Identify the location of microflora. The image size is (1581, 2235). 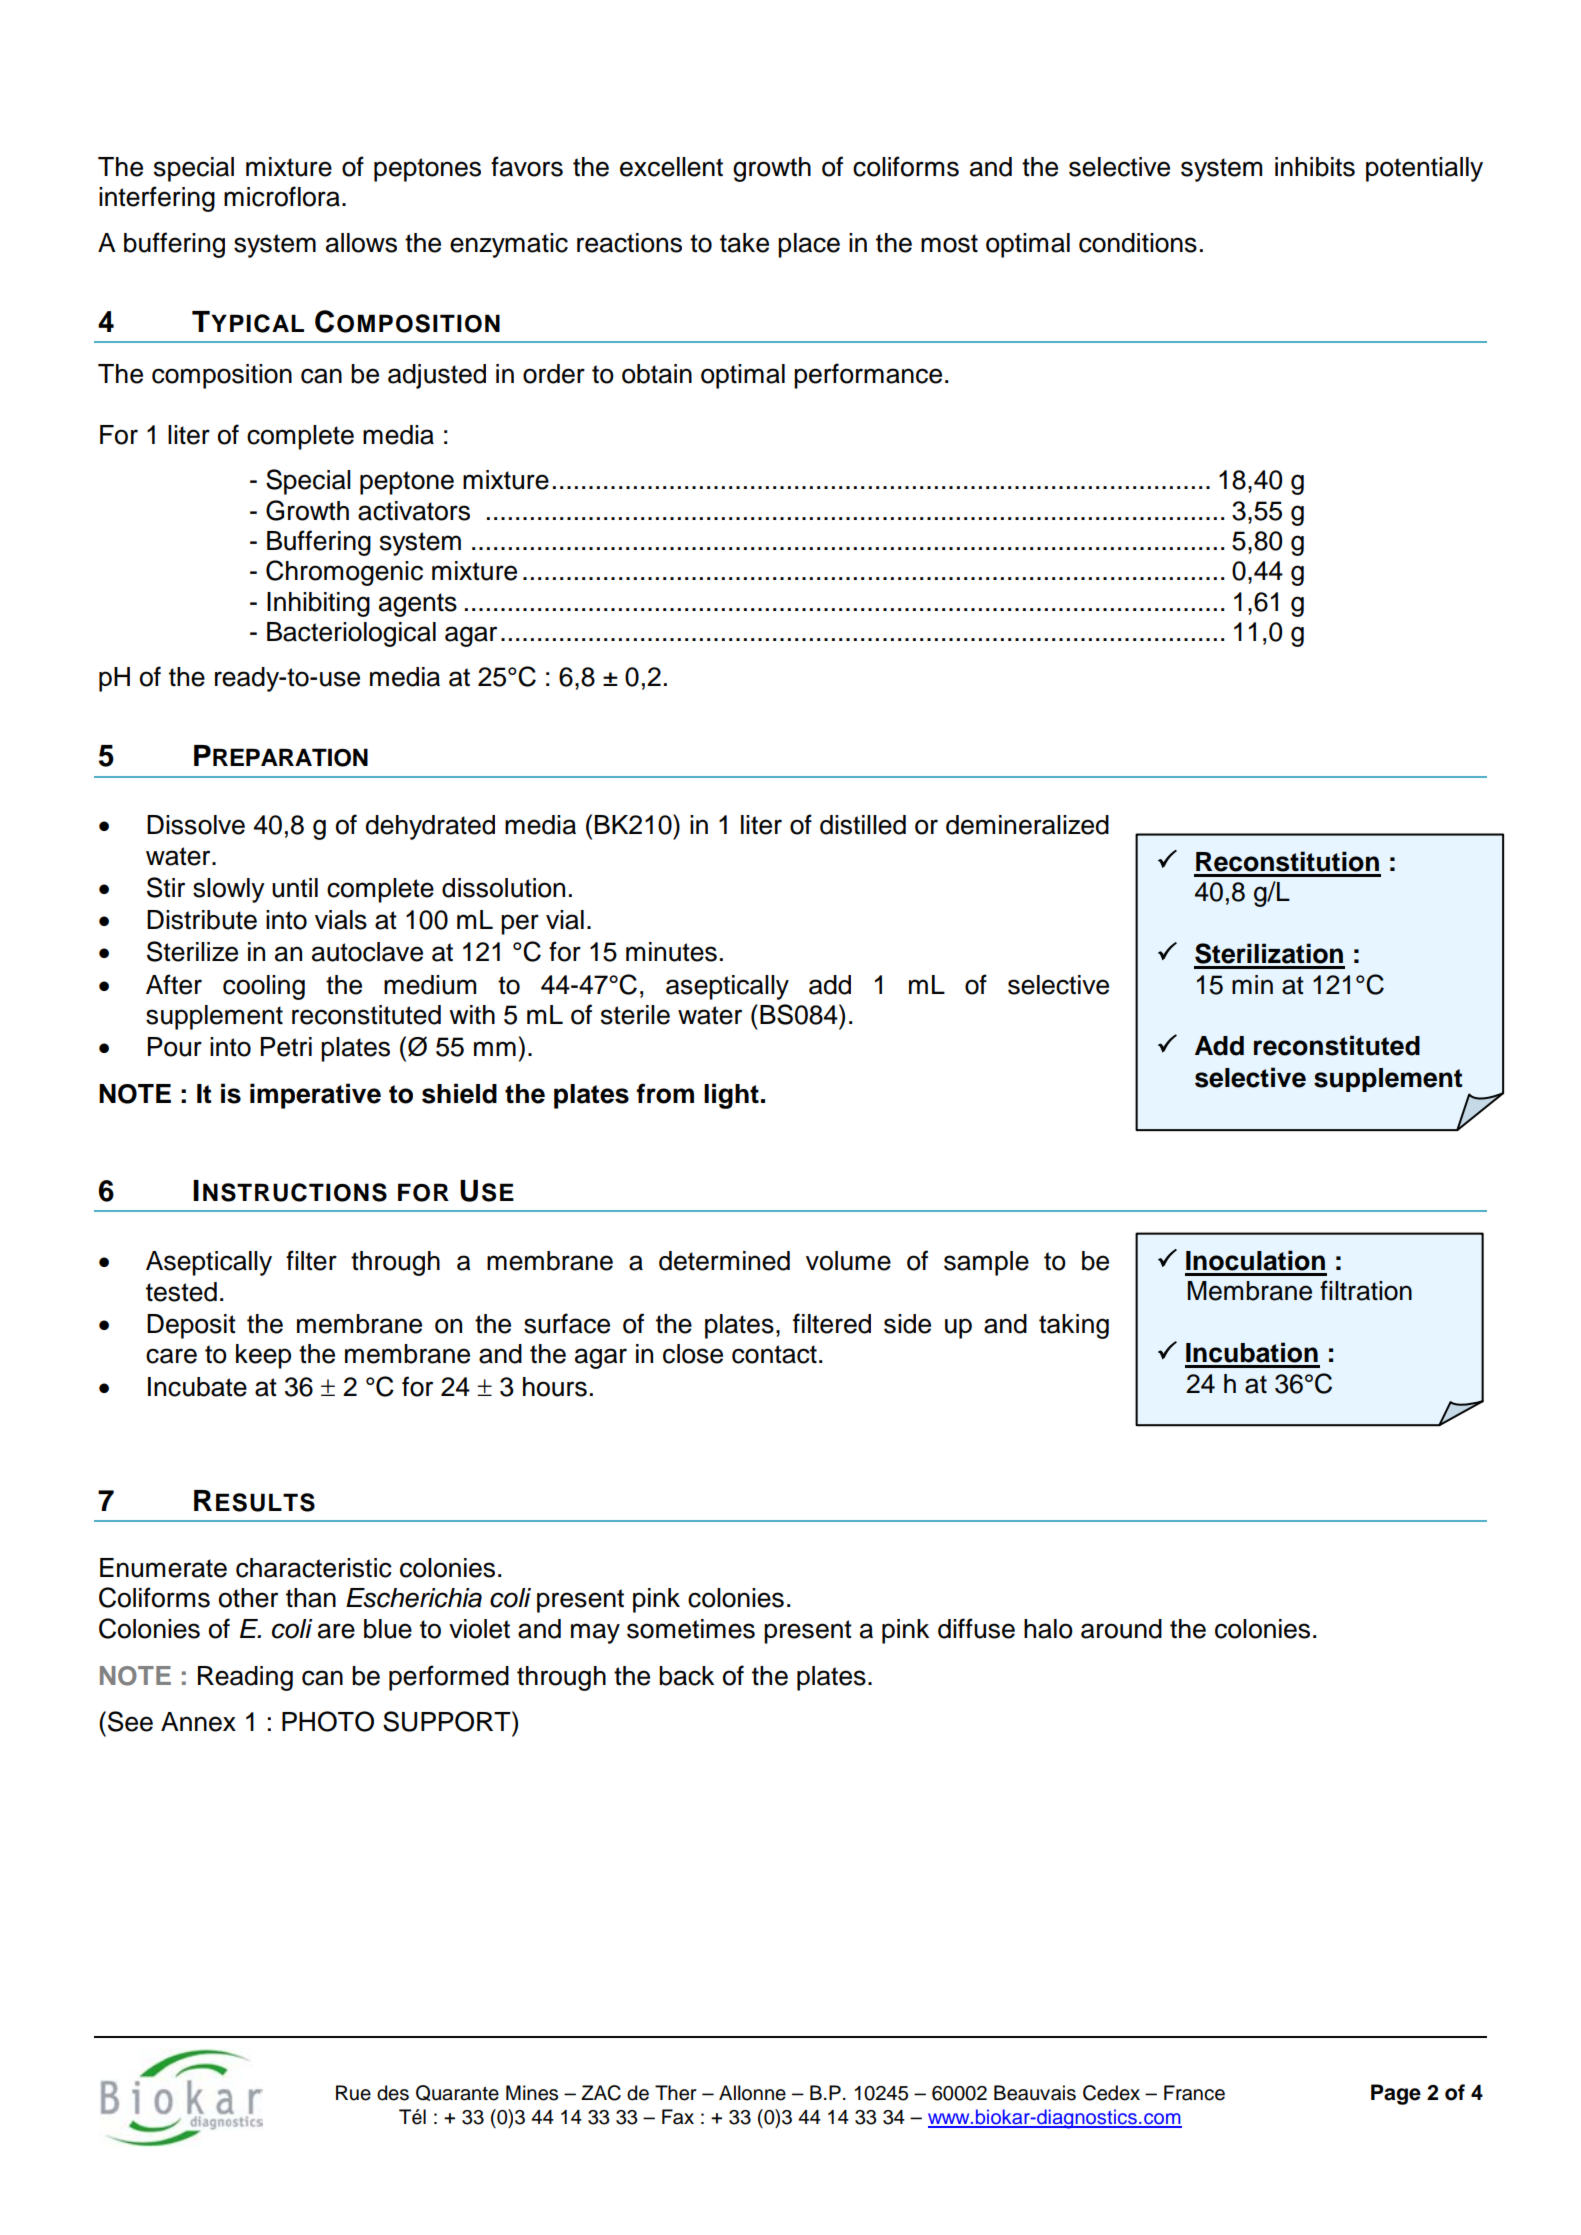
(282, 196).
